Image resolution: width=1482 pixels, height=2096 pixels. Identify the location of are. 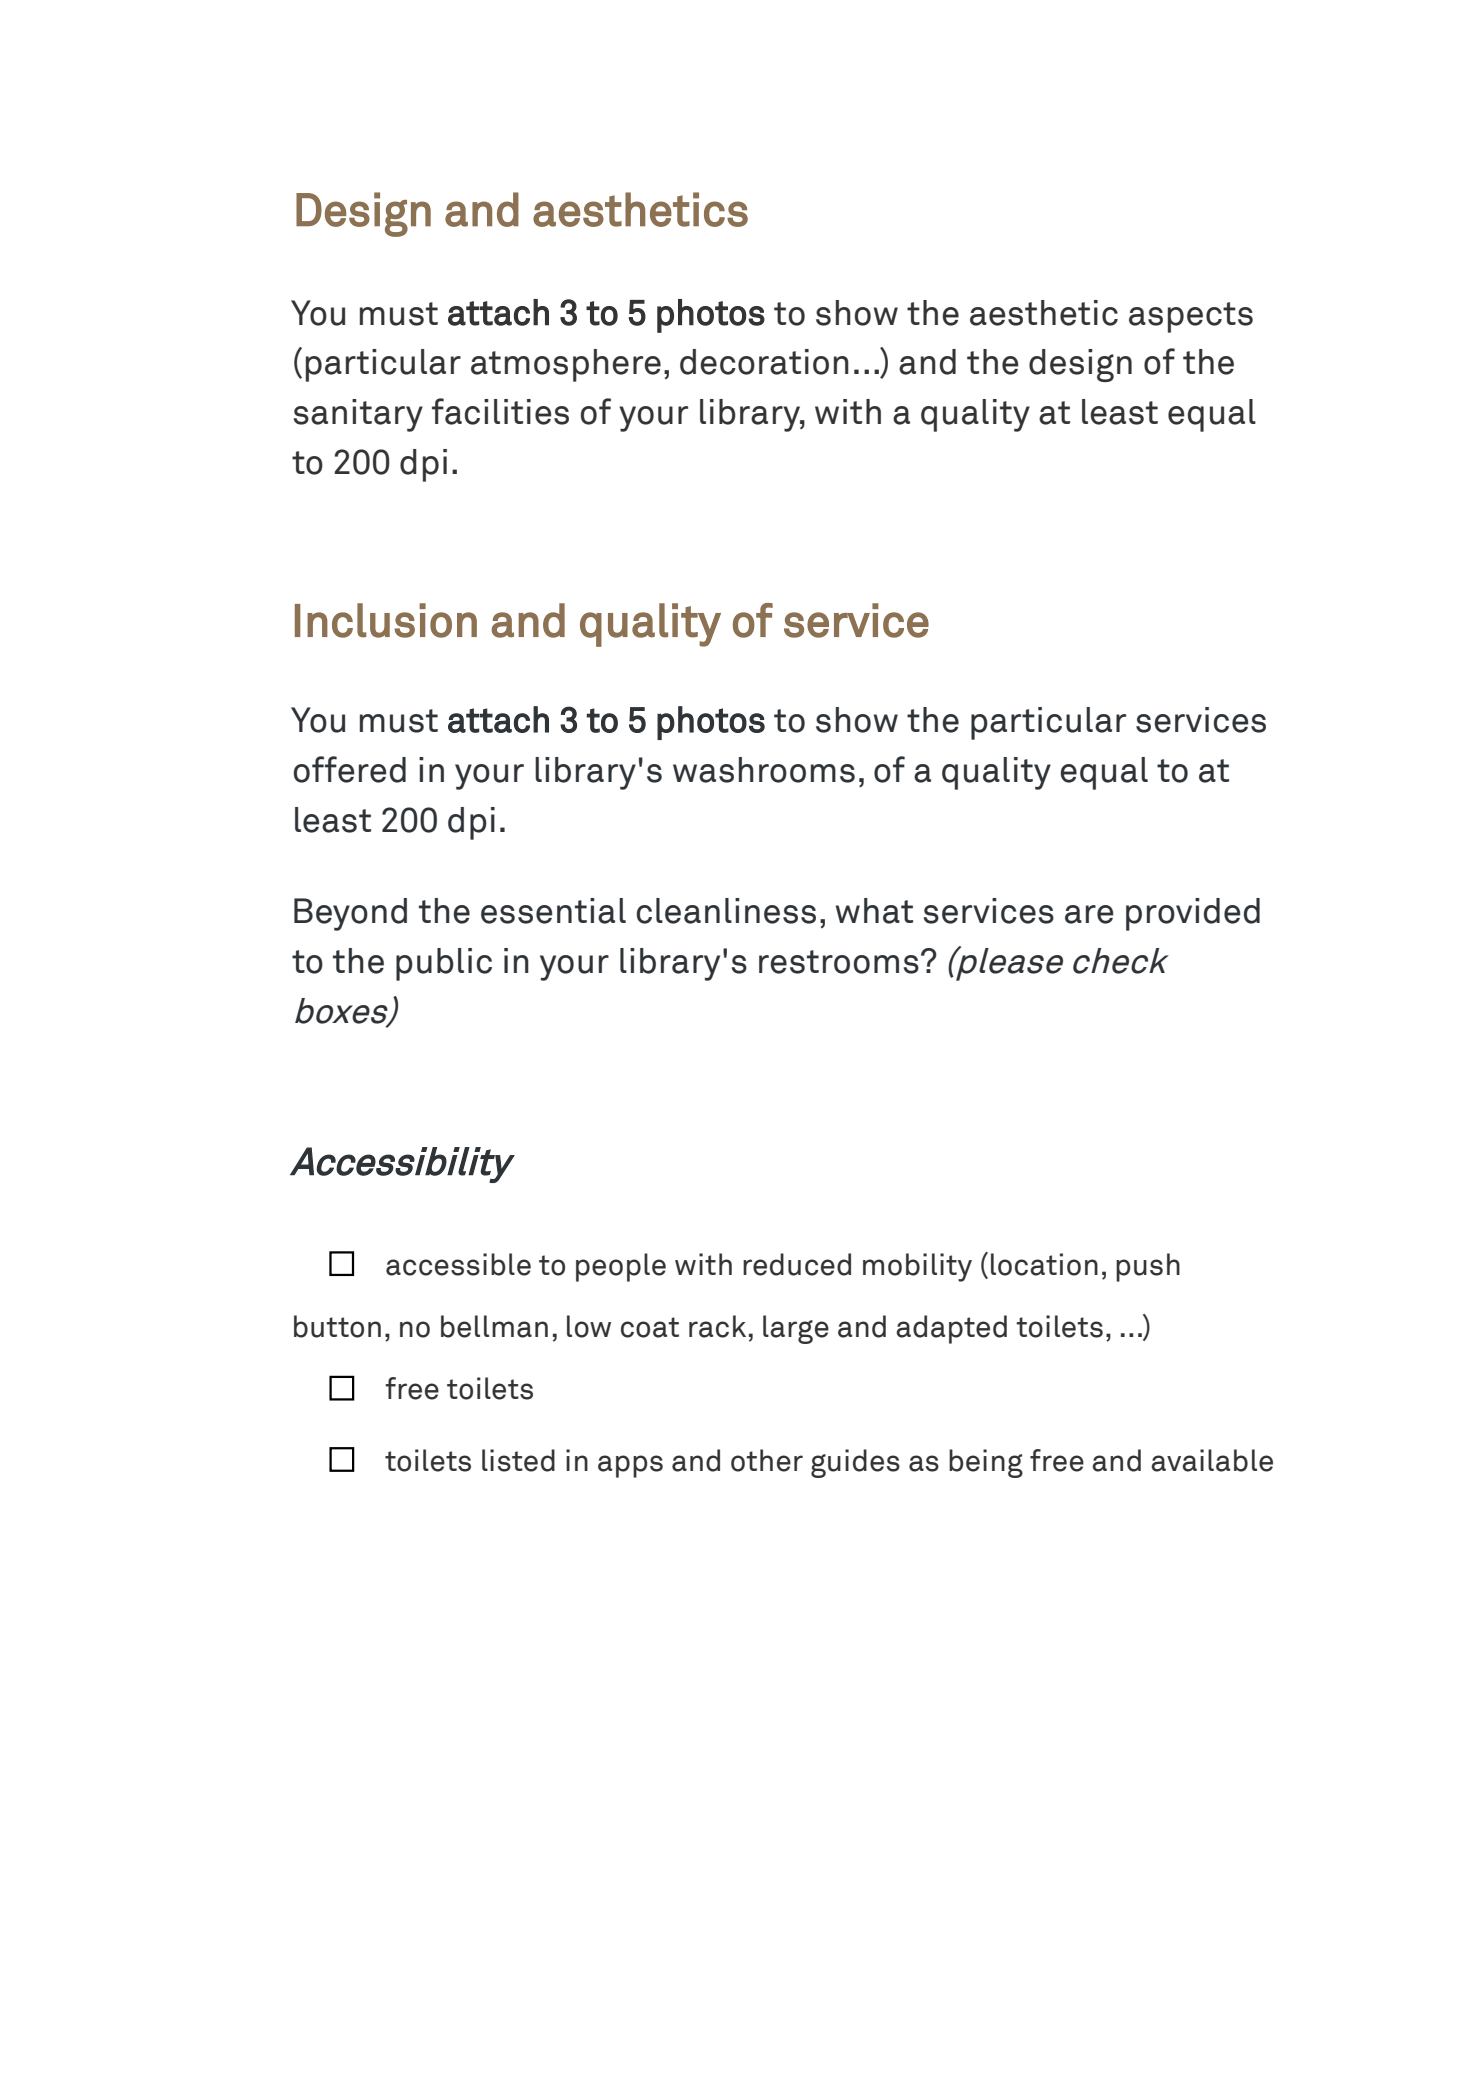
(1089, 914).
